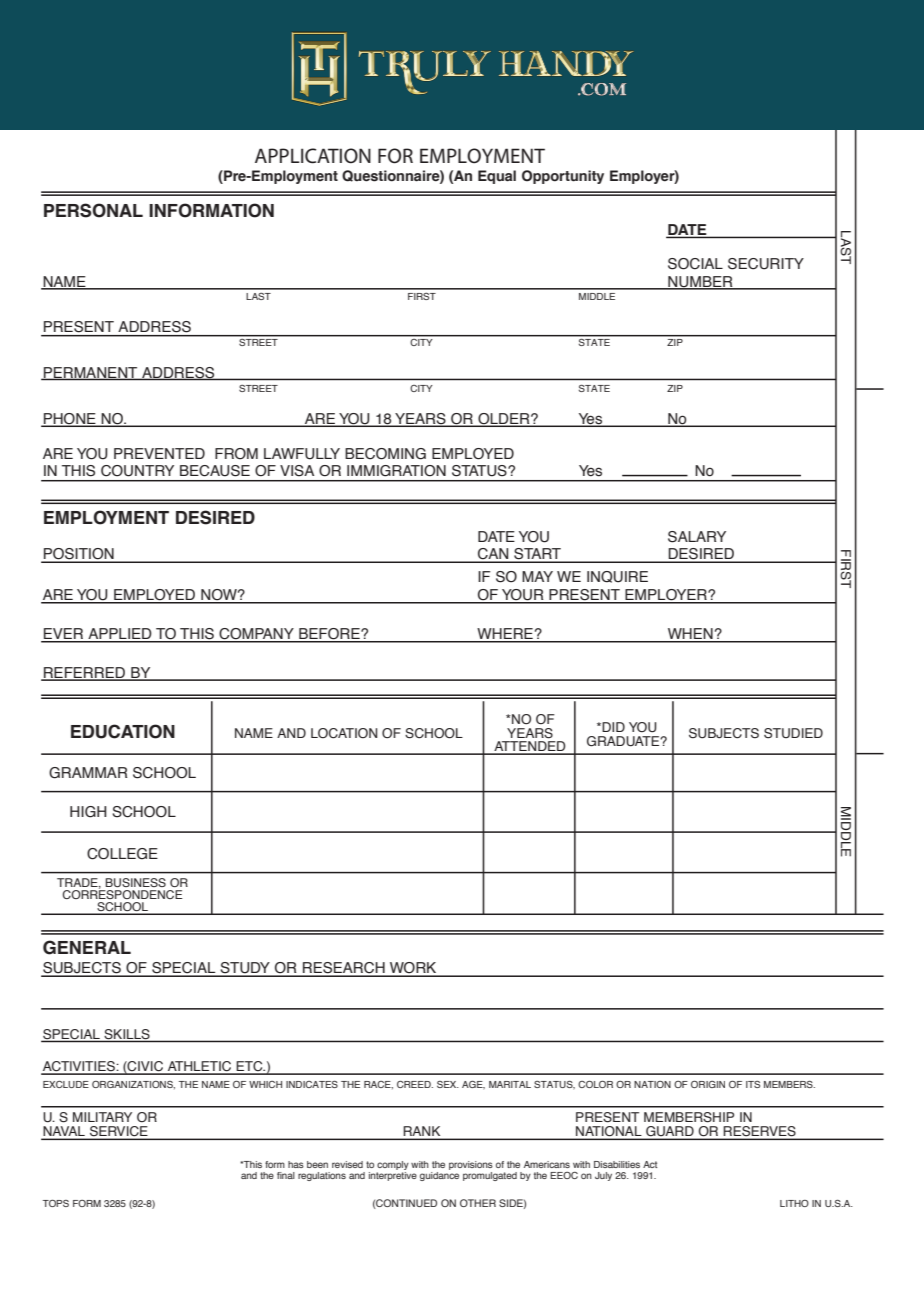 This document has height=1310, width=924. What do you see at coordinates (159, 453) in the document?
I see `PREVENTED` at bounding box center [159, 453].
